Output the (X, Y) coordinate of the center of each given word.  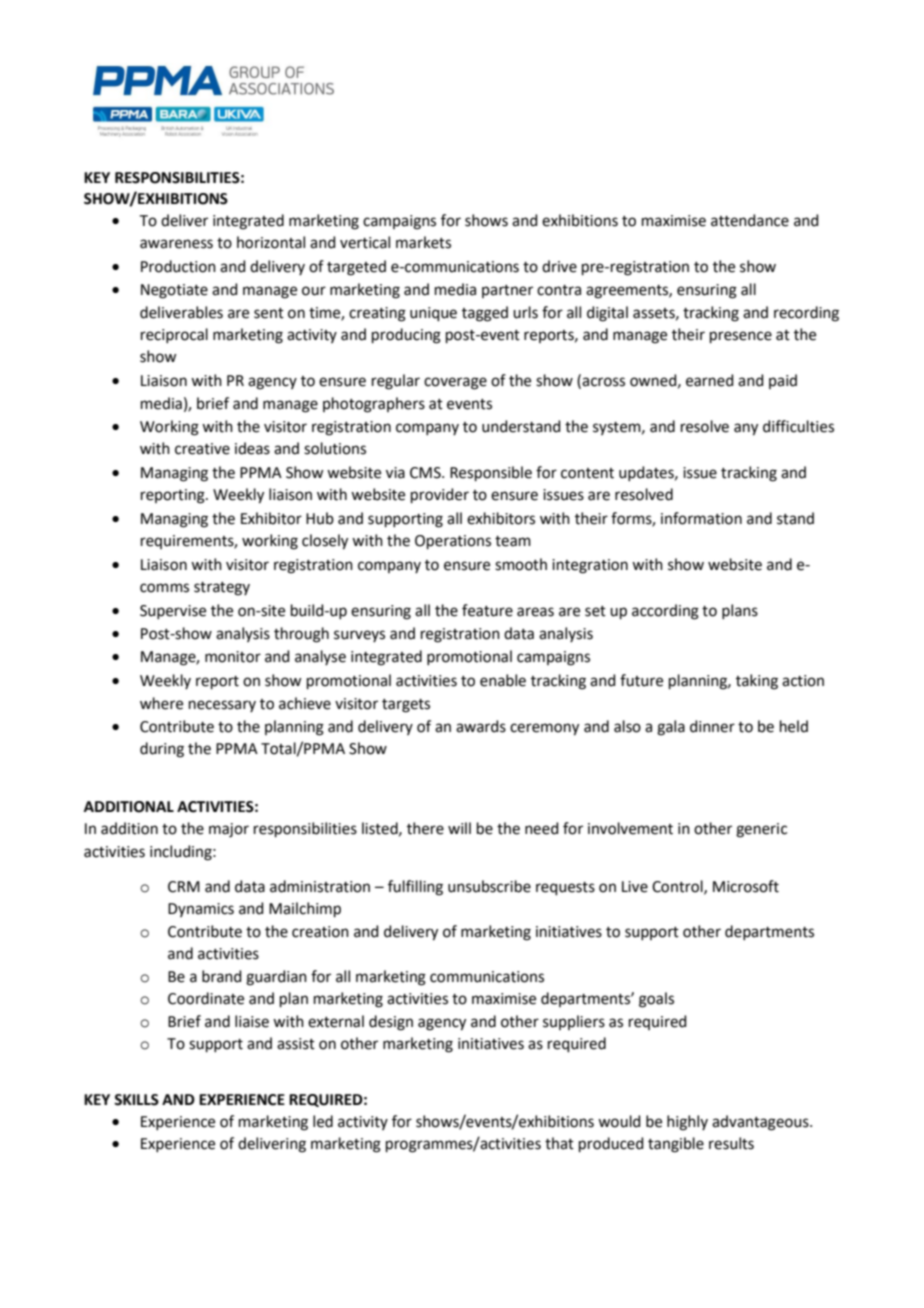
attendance (750, 220)
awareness (176, 244)
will (459, 828)
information (701, 518)
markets (423, 242)
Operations (453, 542)
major (229, 830)
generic (761, 830)
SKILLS (136, 1100)
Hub (320, 518)
